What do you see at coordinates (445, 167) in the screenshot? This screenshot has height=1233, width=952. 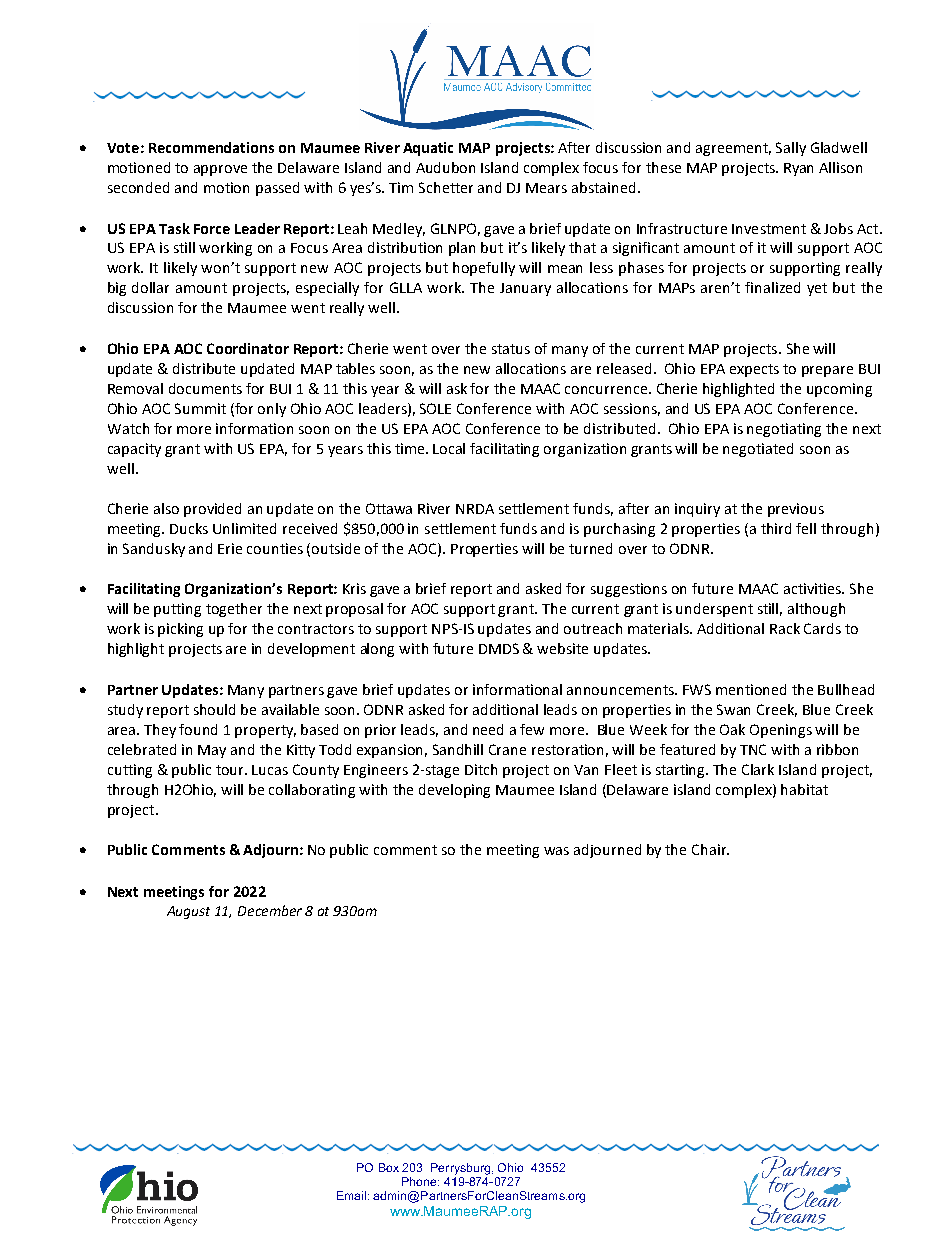 I see `Audubon` at bounding box center [445, 167].
